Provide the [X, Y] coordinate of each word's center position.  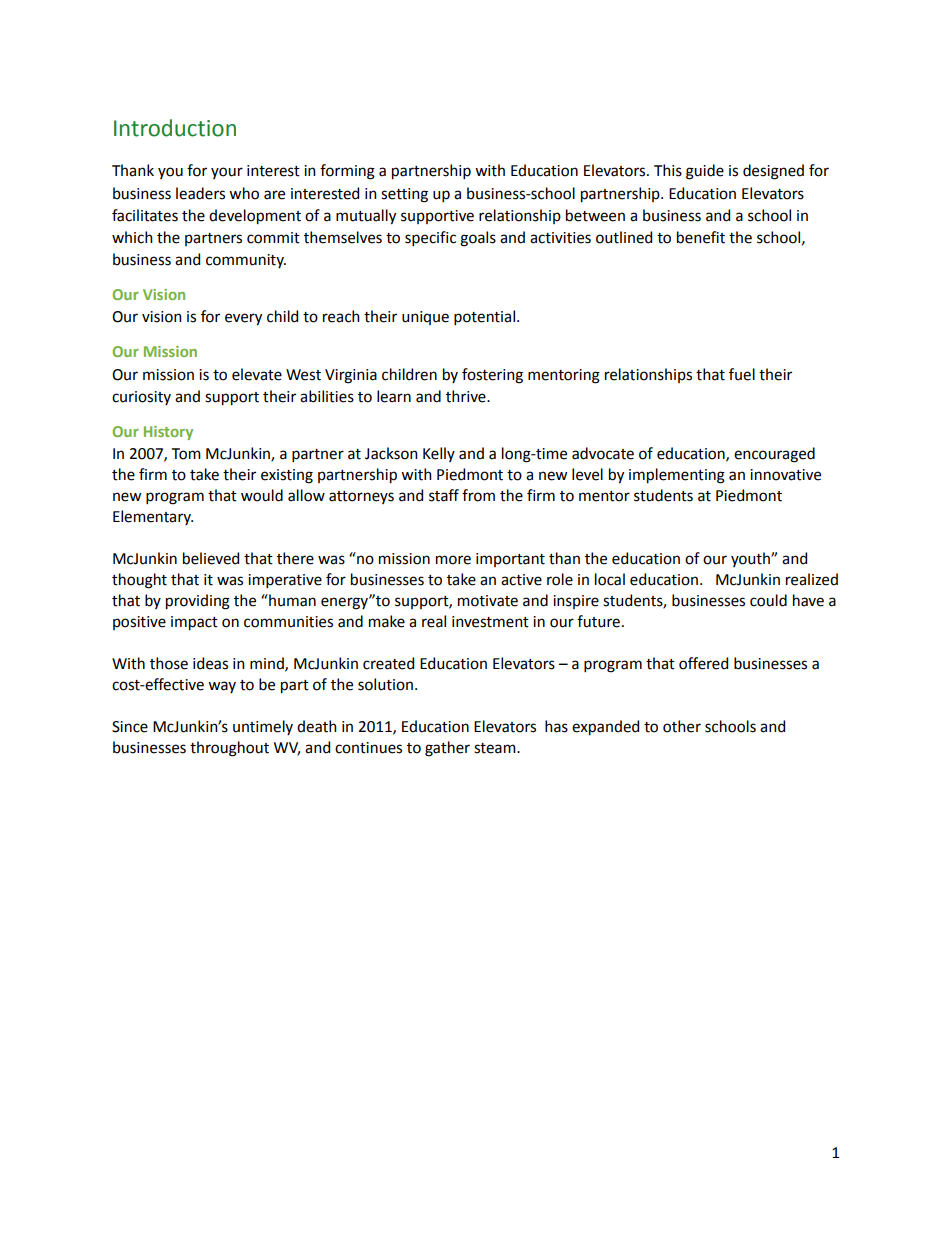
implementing [677, 476]
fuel [742, 374]
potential [484, 317]
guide [705, 172]
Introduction [175, 128]
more [453, 560]
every [243, 319]
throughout [229, 749]
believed [211, 558]
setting [404, 195]
